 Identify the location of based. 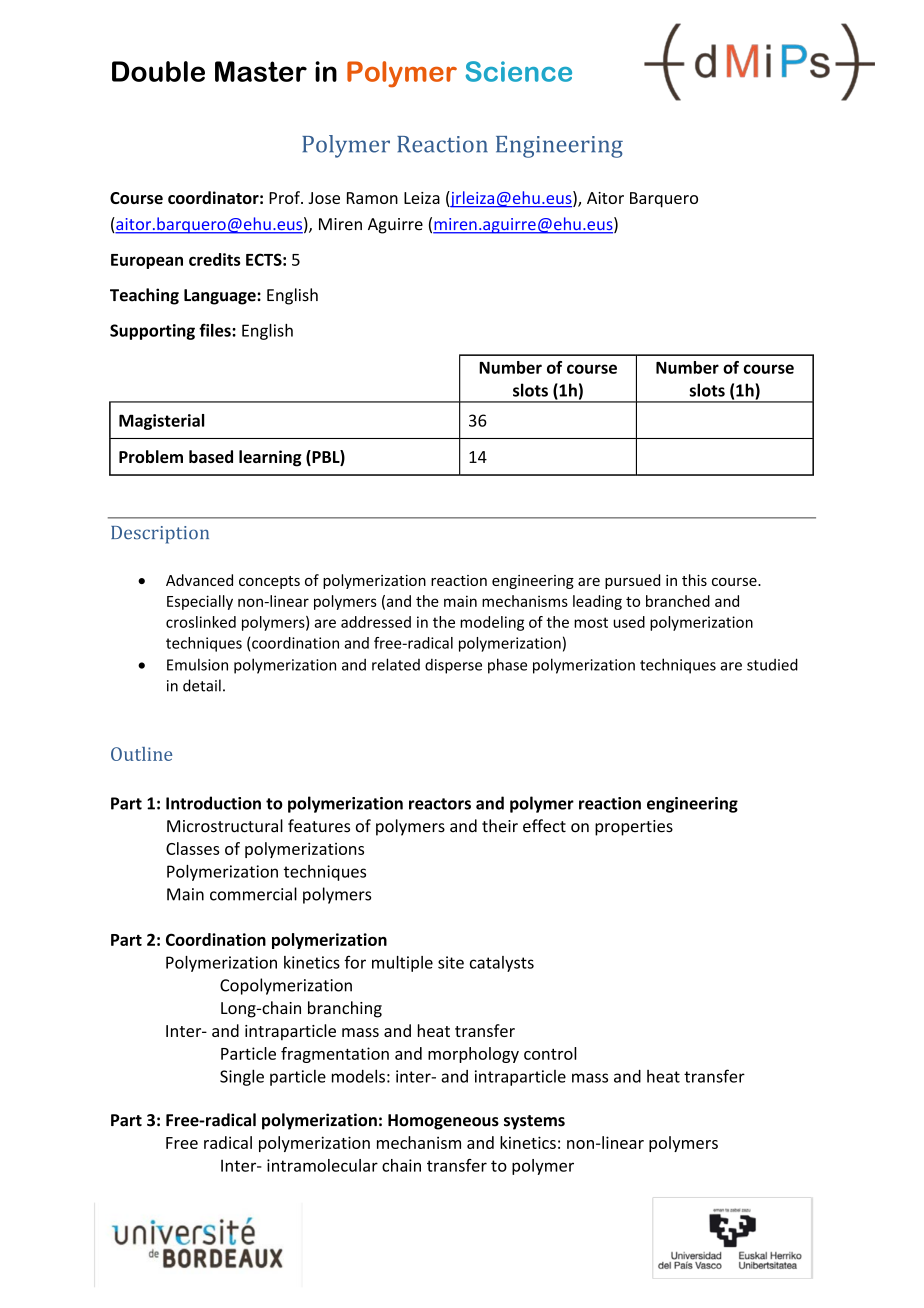
(211, 456).
